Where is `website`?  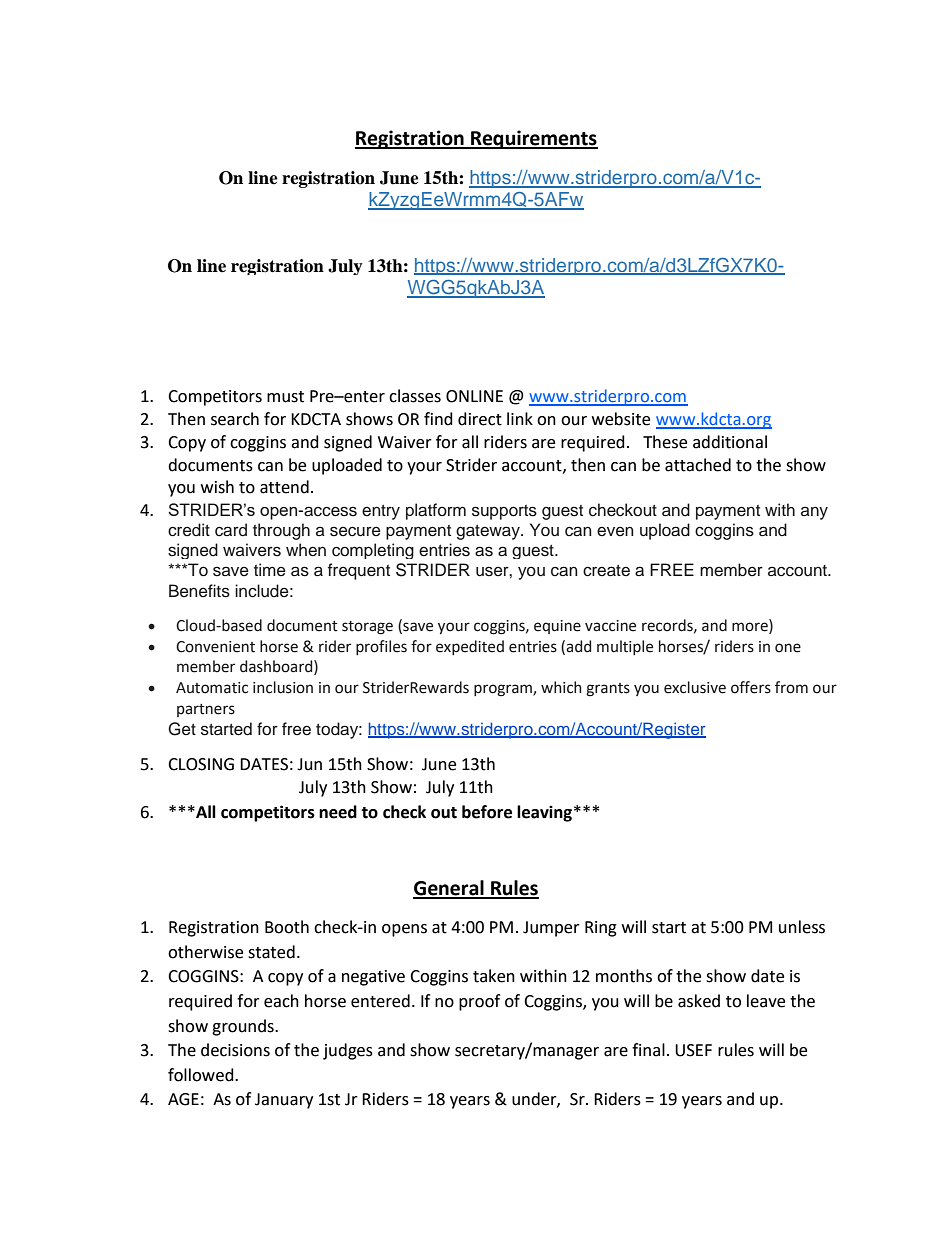
website is located at coordinates (621, 419).
